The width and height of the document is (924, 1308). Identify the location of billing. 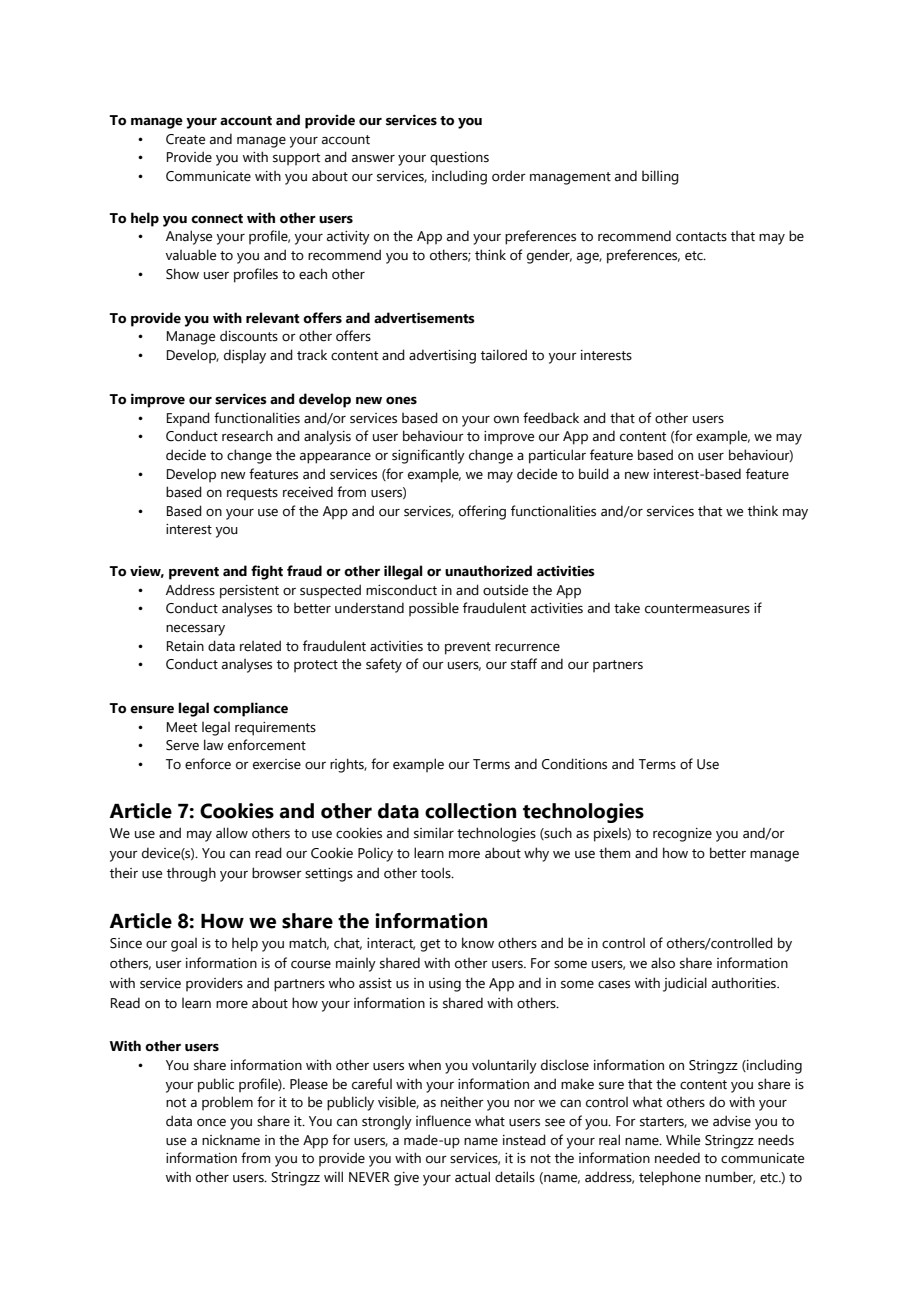
(660, 177).
